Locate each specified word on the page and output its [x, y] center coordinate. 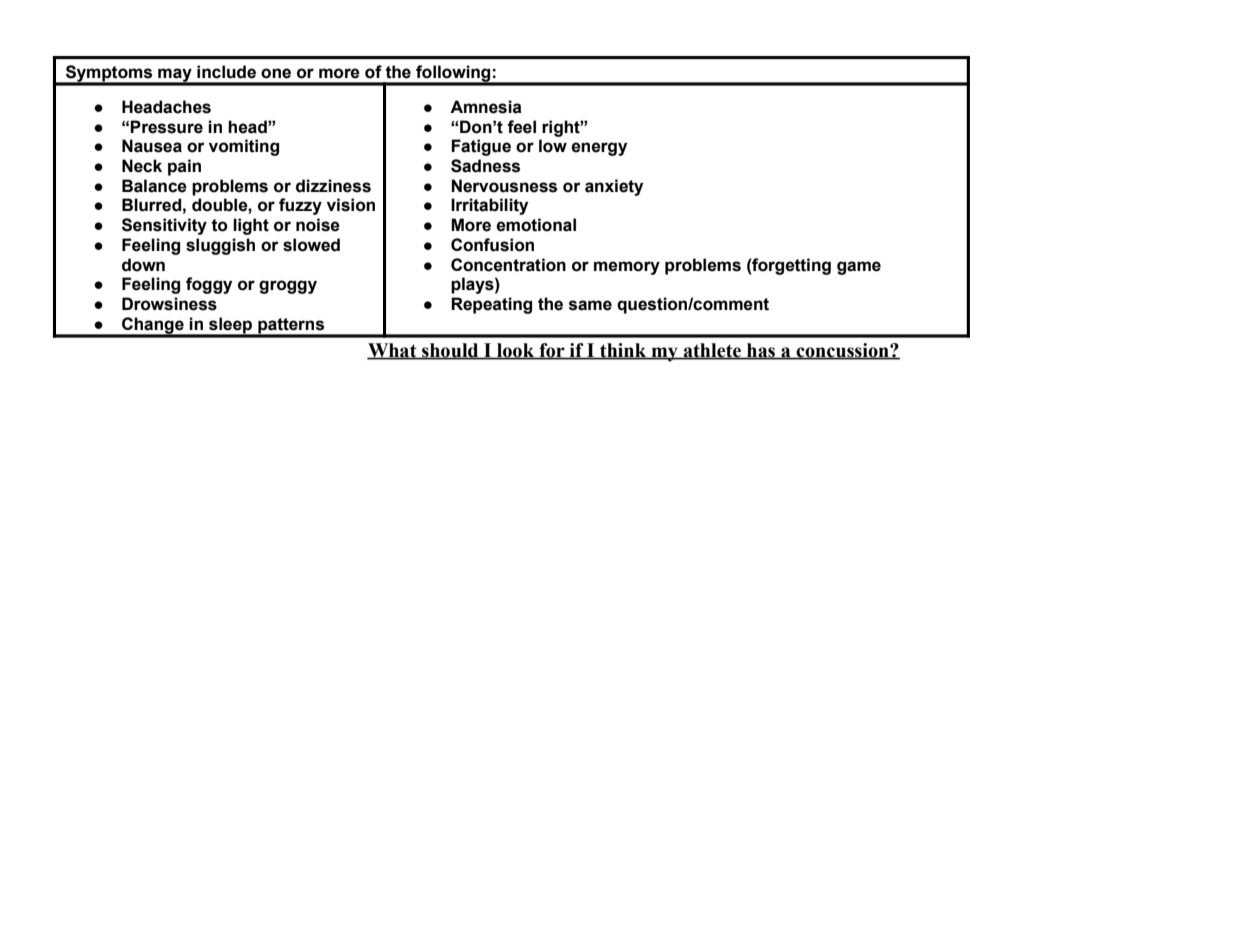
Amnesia [486, 107]
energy [599, 149]
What [393, 351]
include [226, 72]
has [761, 351]
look [516, 351]
